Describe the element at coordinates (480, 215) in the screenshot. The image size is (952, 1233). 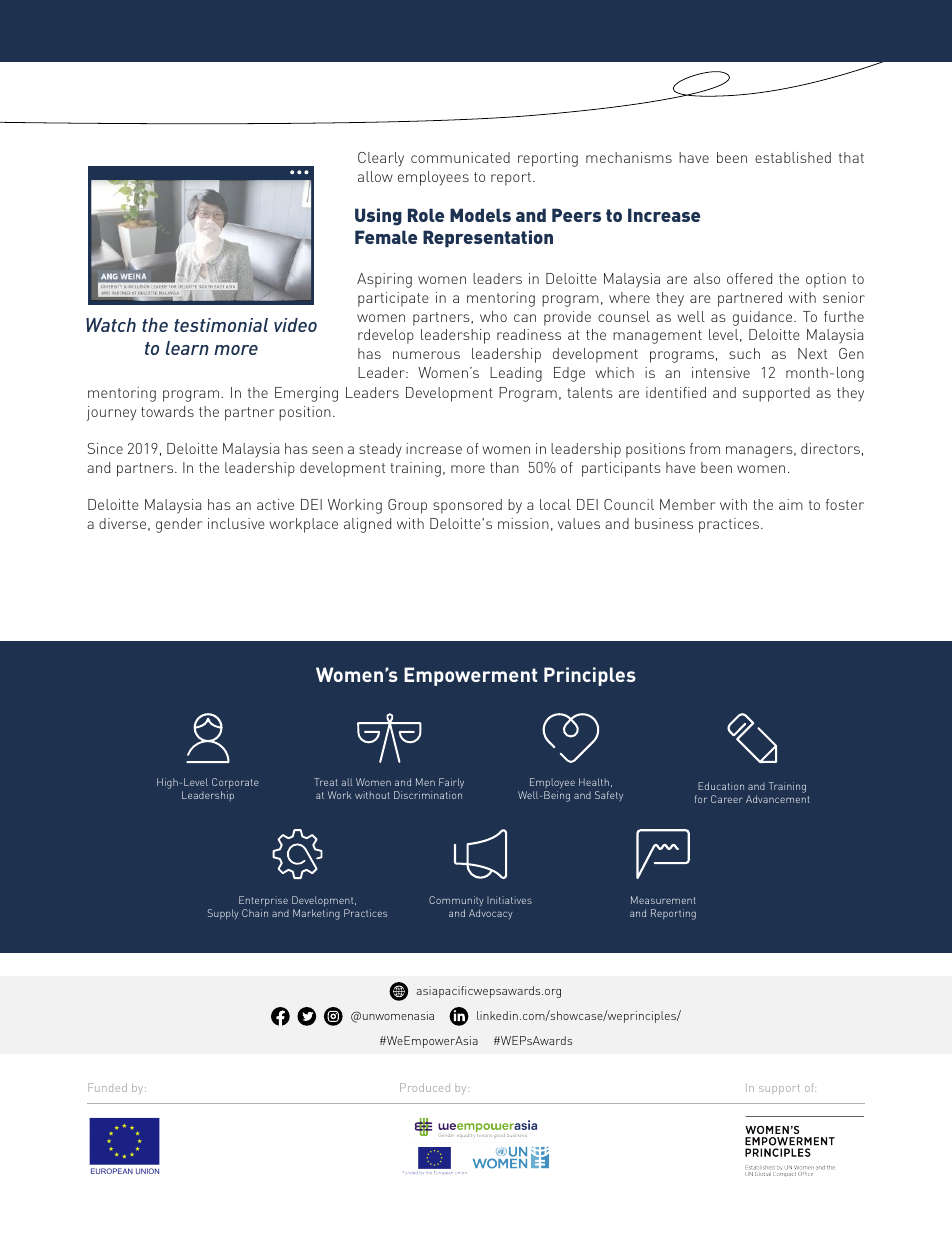
I see `Models` at that location.
